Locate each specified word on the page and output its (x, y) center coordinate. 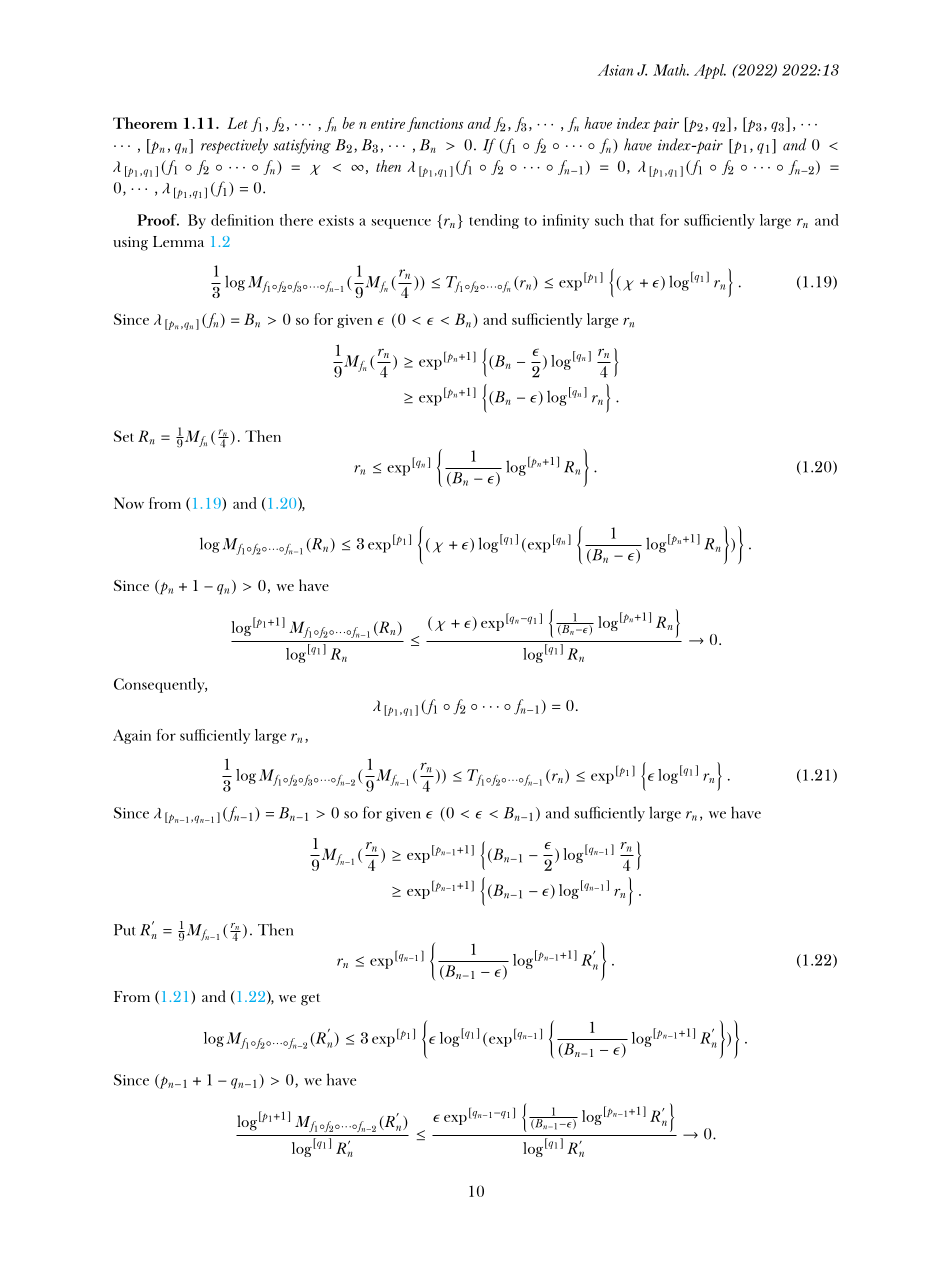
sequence (401, 224)
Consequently (160, 685)
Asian (615, 70)
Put (125, 930)
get (310, 999)
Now (129, 503)
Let (237, 123)
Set (124, 436)
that (642, 220)
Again (132, 736)
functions (435, 124)
